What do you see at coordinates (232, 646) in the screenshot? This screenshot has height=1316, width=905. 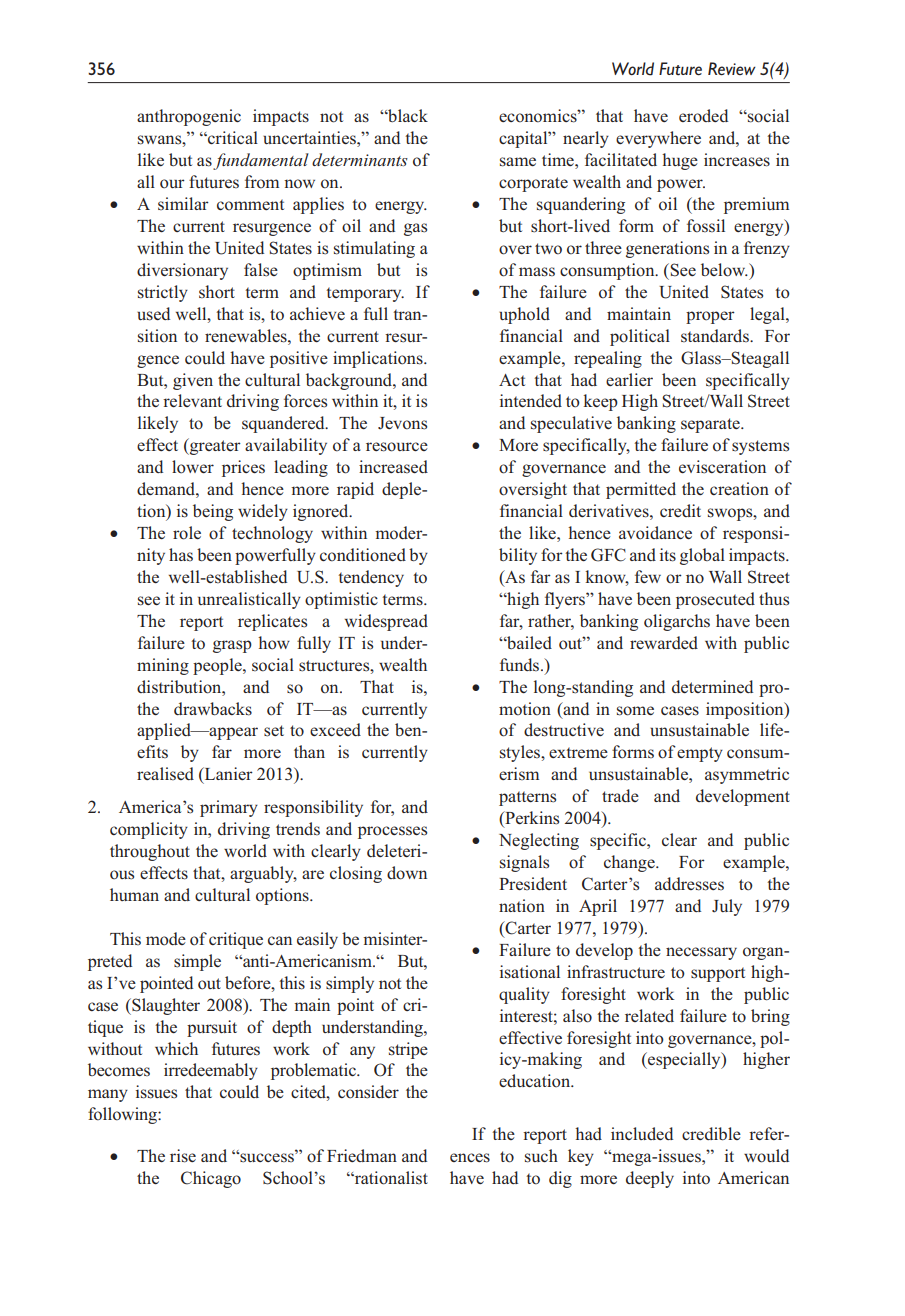 I see `grasp` at bounding box center [232, 646].
